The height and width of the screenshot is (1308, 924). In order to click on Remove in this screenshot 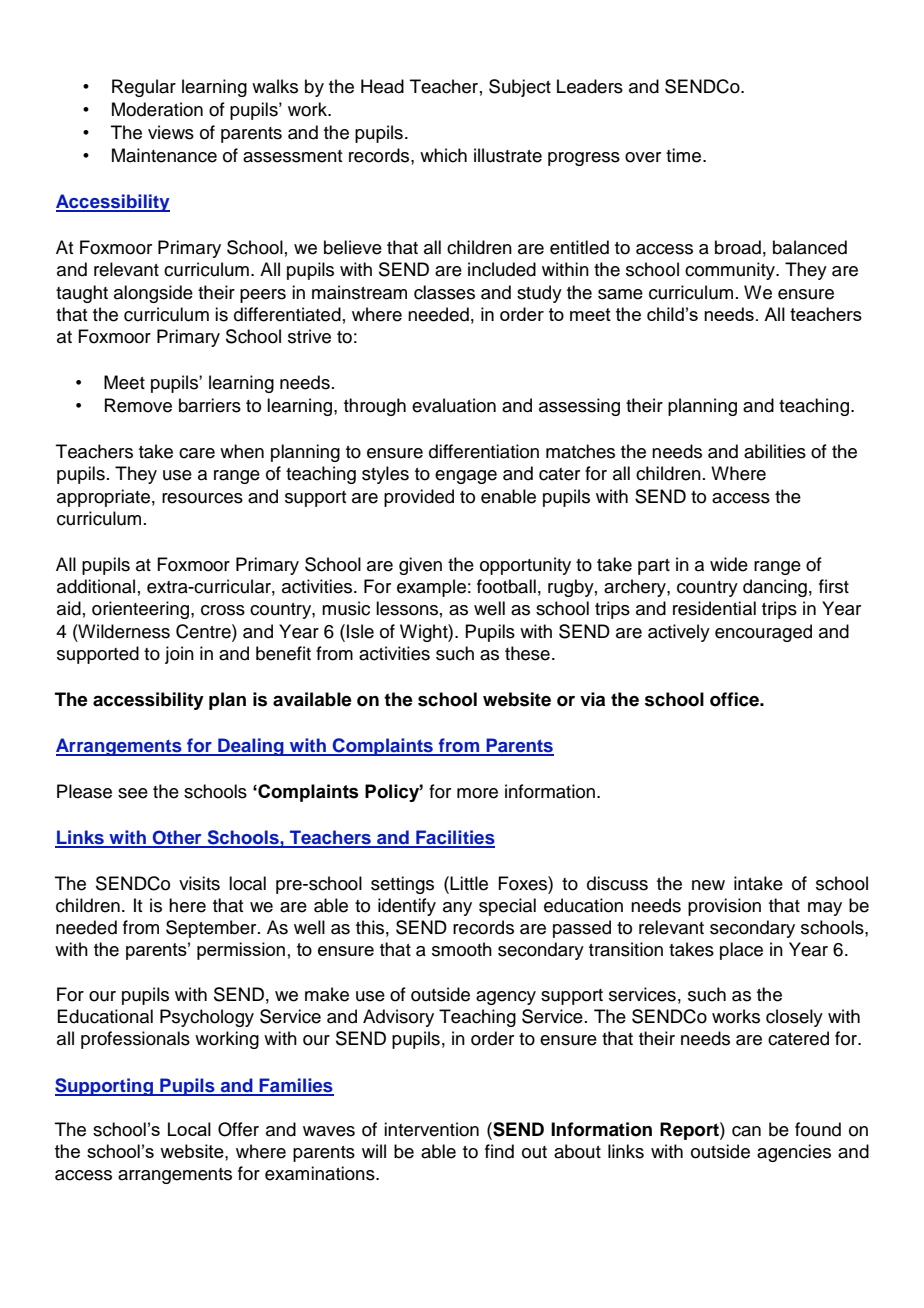, I will do `click(138, 405)`.
